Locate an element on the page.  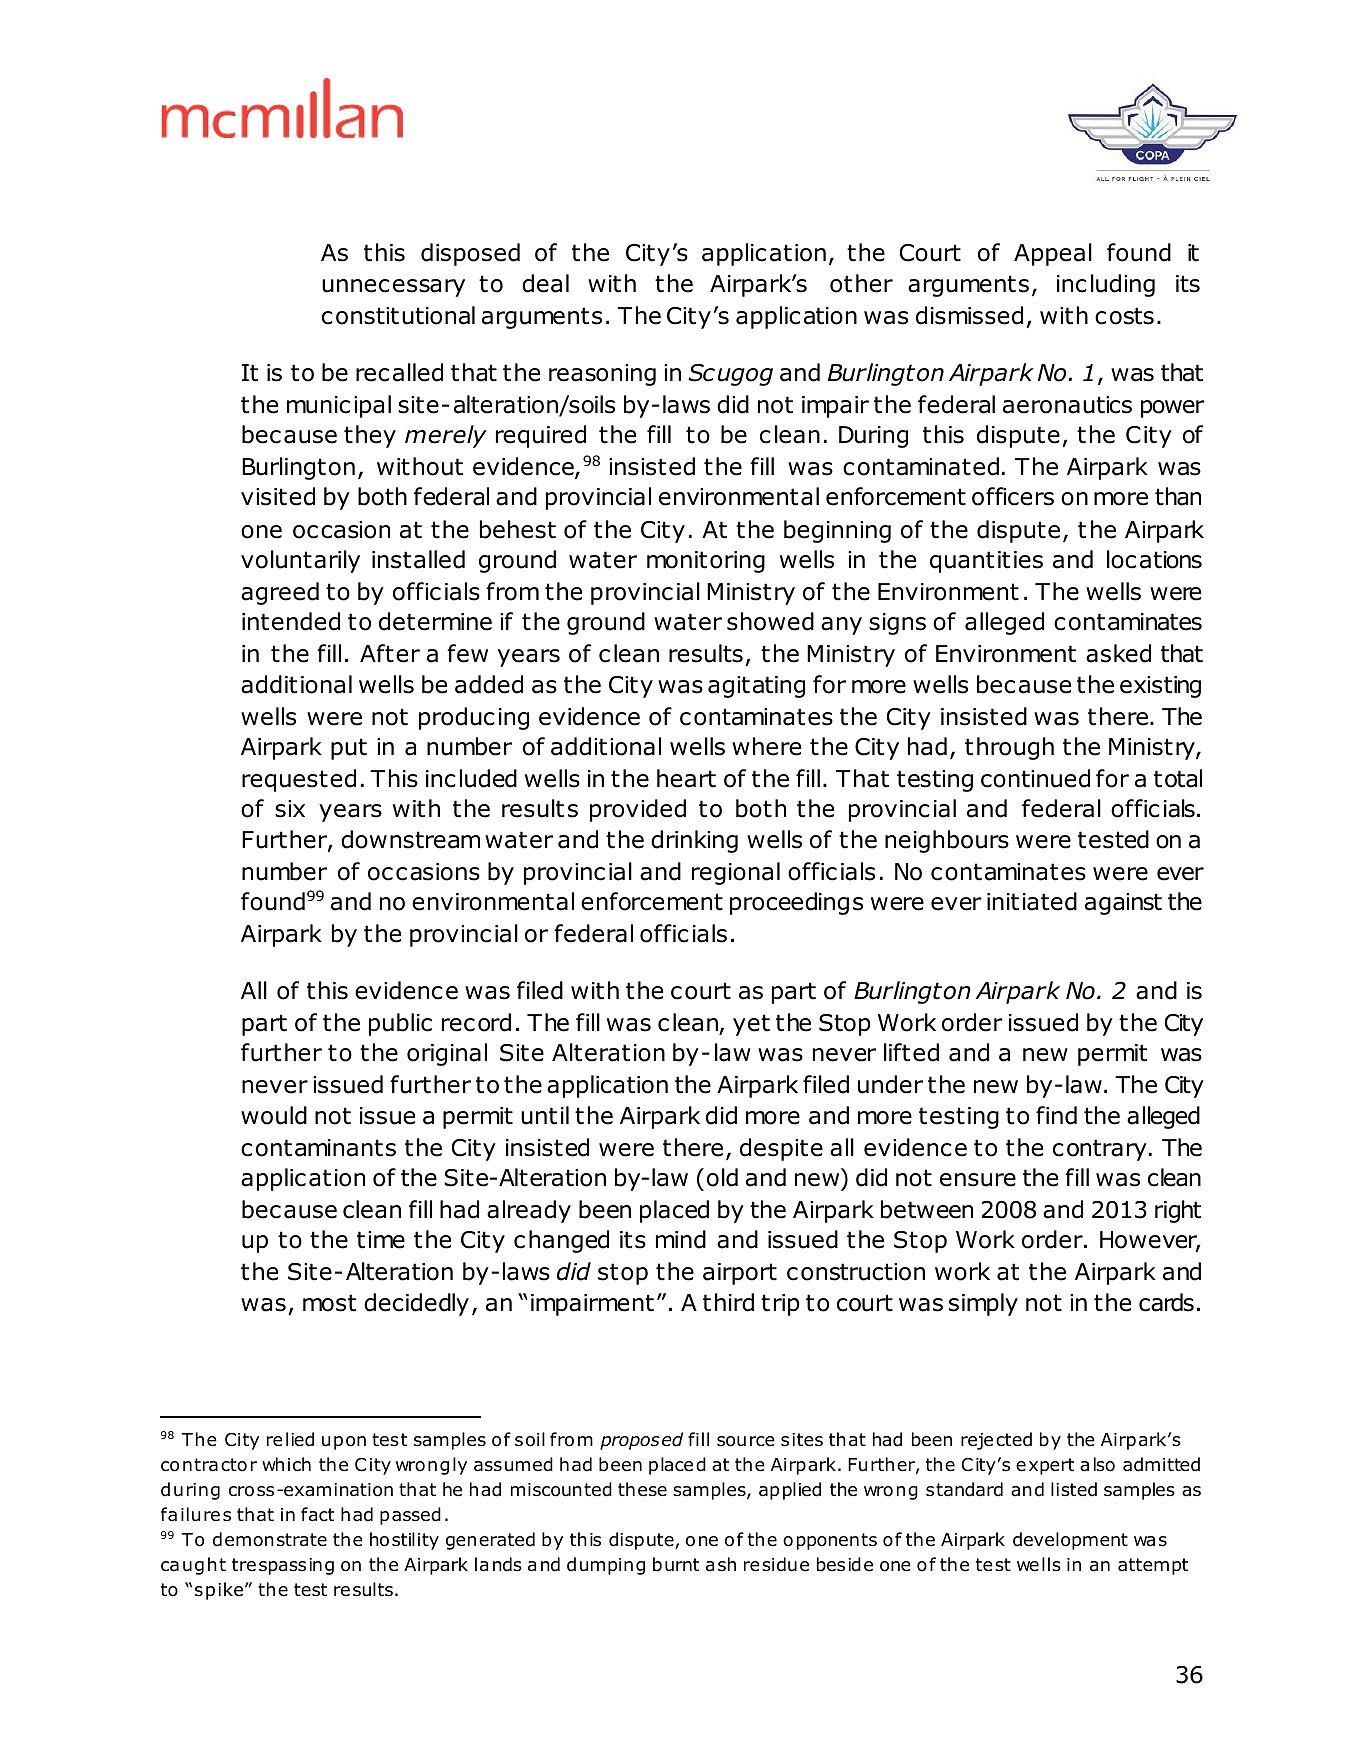
including is located at coordinates (1106, 285).
